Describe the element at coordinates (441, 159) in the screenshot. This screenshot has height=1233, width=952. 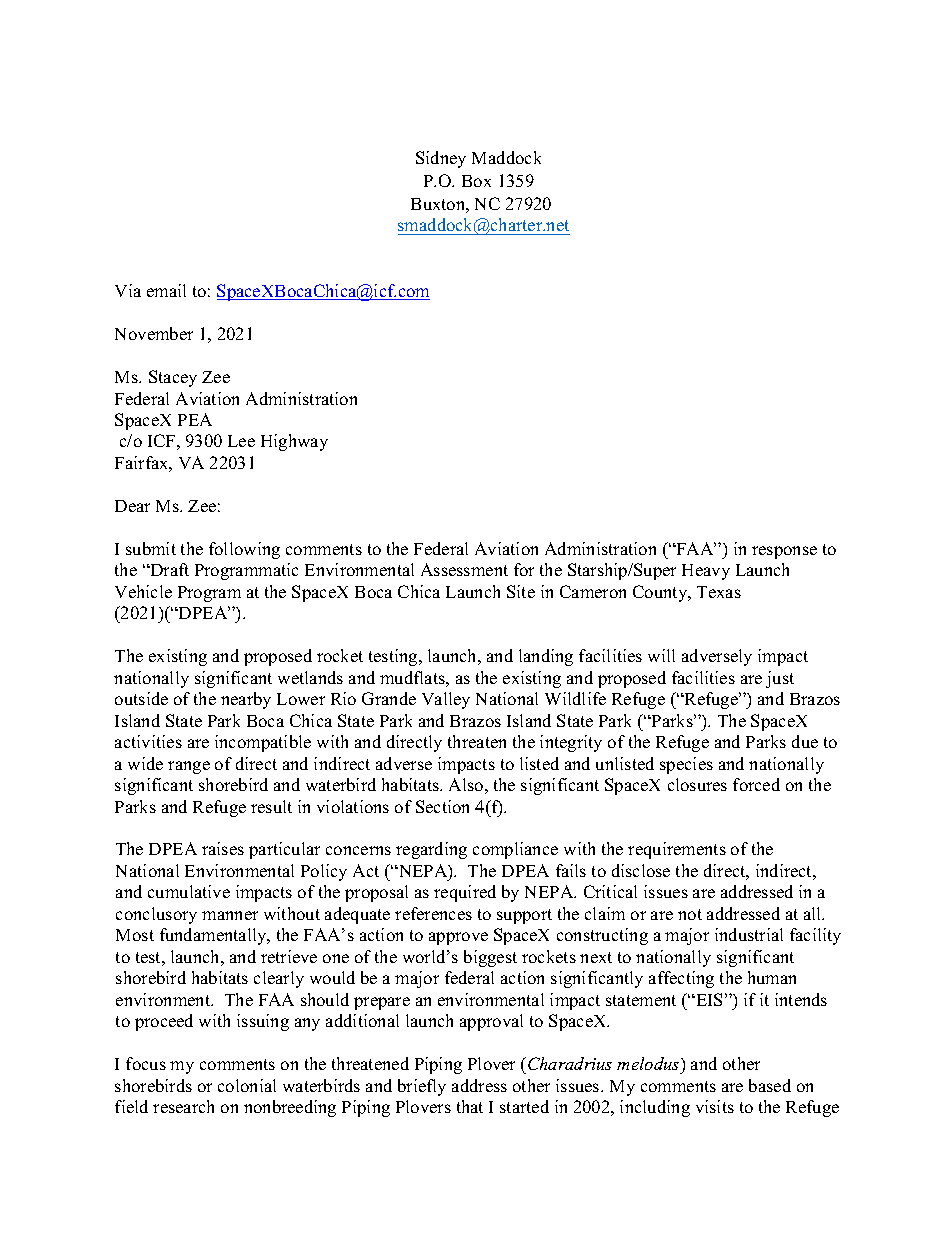
I see `Sidney` at that location.
